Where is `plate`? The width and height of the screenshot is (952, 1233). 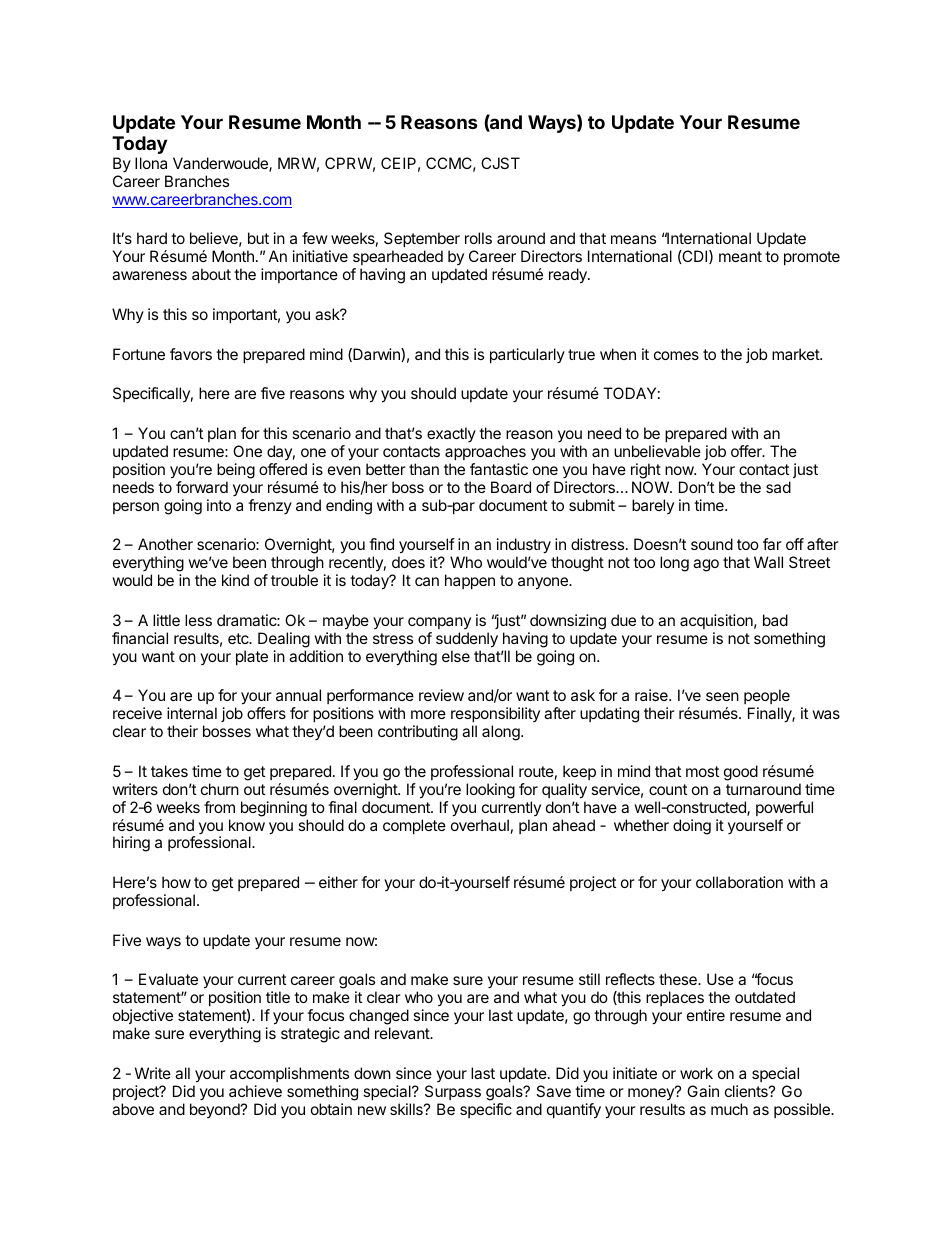
plate is located at coordinates (252, 657).
